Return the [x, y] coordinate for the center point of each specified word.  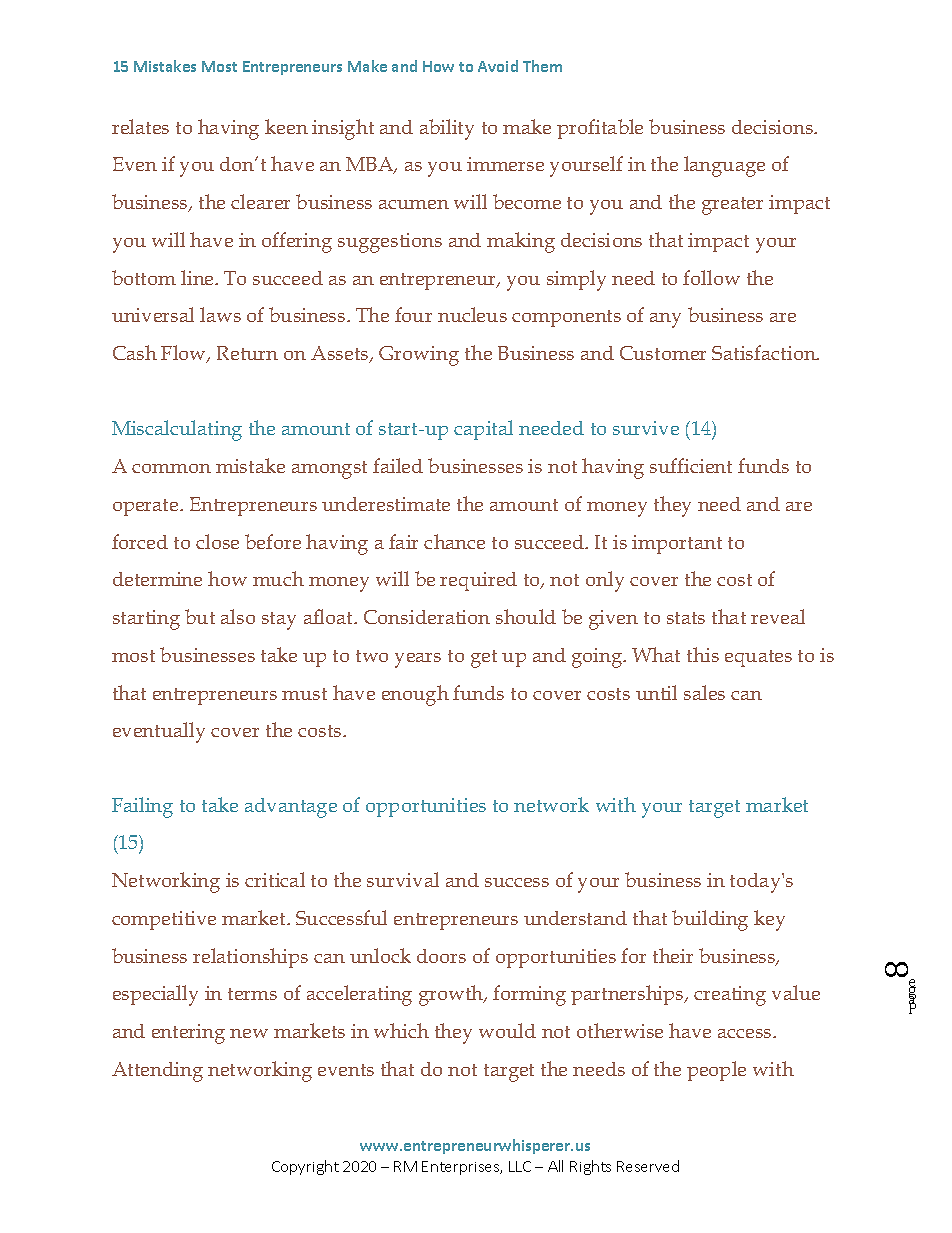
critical [275, 879]
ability [447, 129]
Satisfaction [765, 352]
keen [286, 126]
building [710, 920]
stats [686, 618]
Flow [185, 354]
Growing [419, 356]
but [200, 616]
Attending [157, 1072]
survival [403, 879]
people [716, 1071]
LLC [520, 1166]
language [724, 166]
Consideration [427, 617]
